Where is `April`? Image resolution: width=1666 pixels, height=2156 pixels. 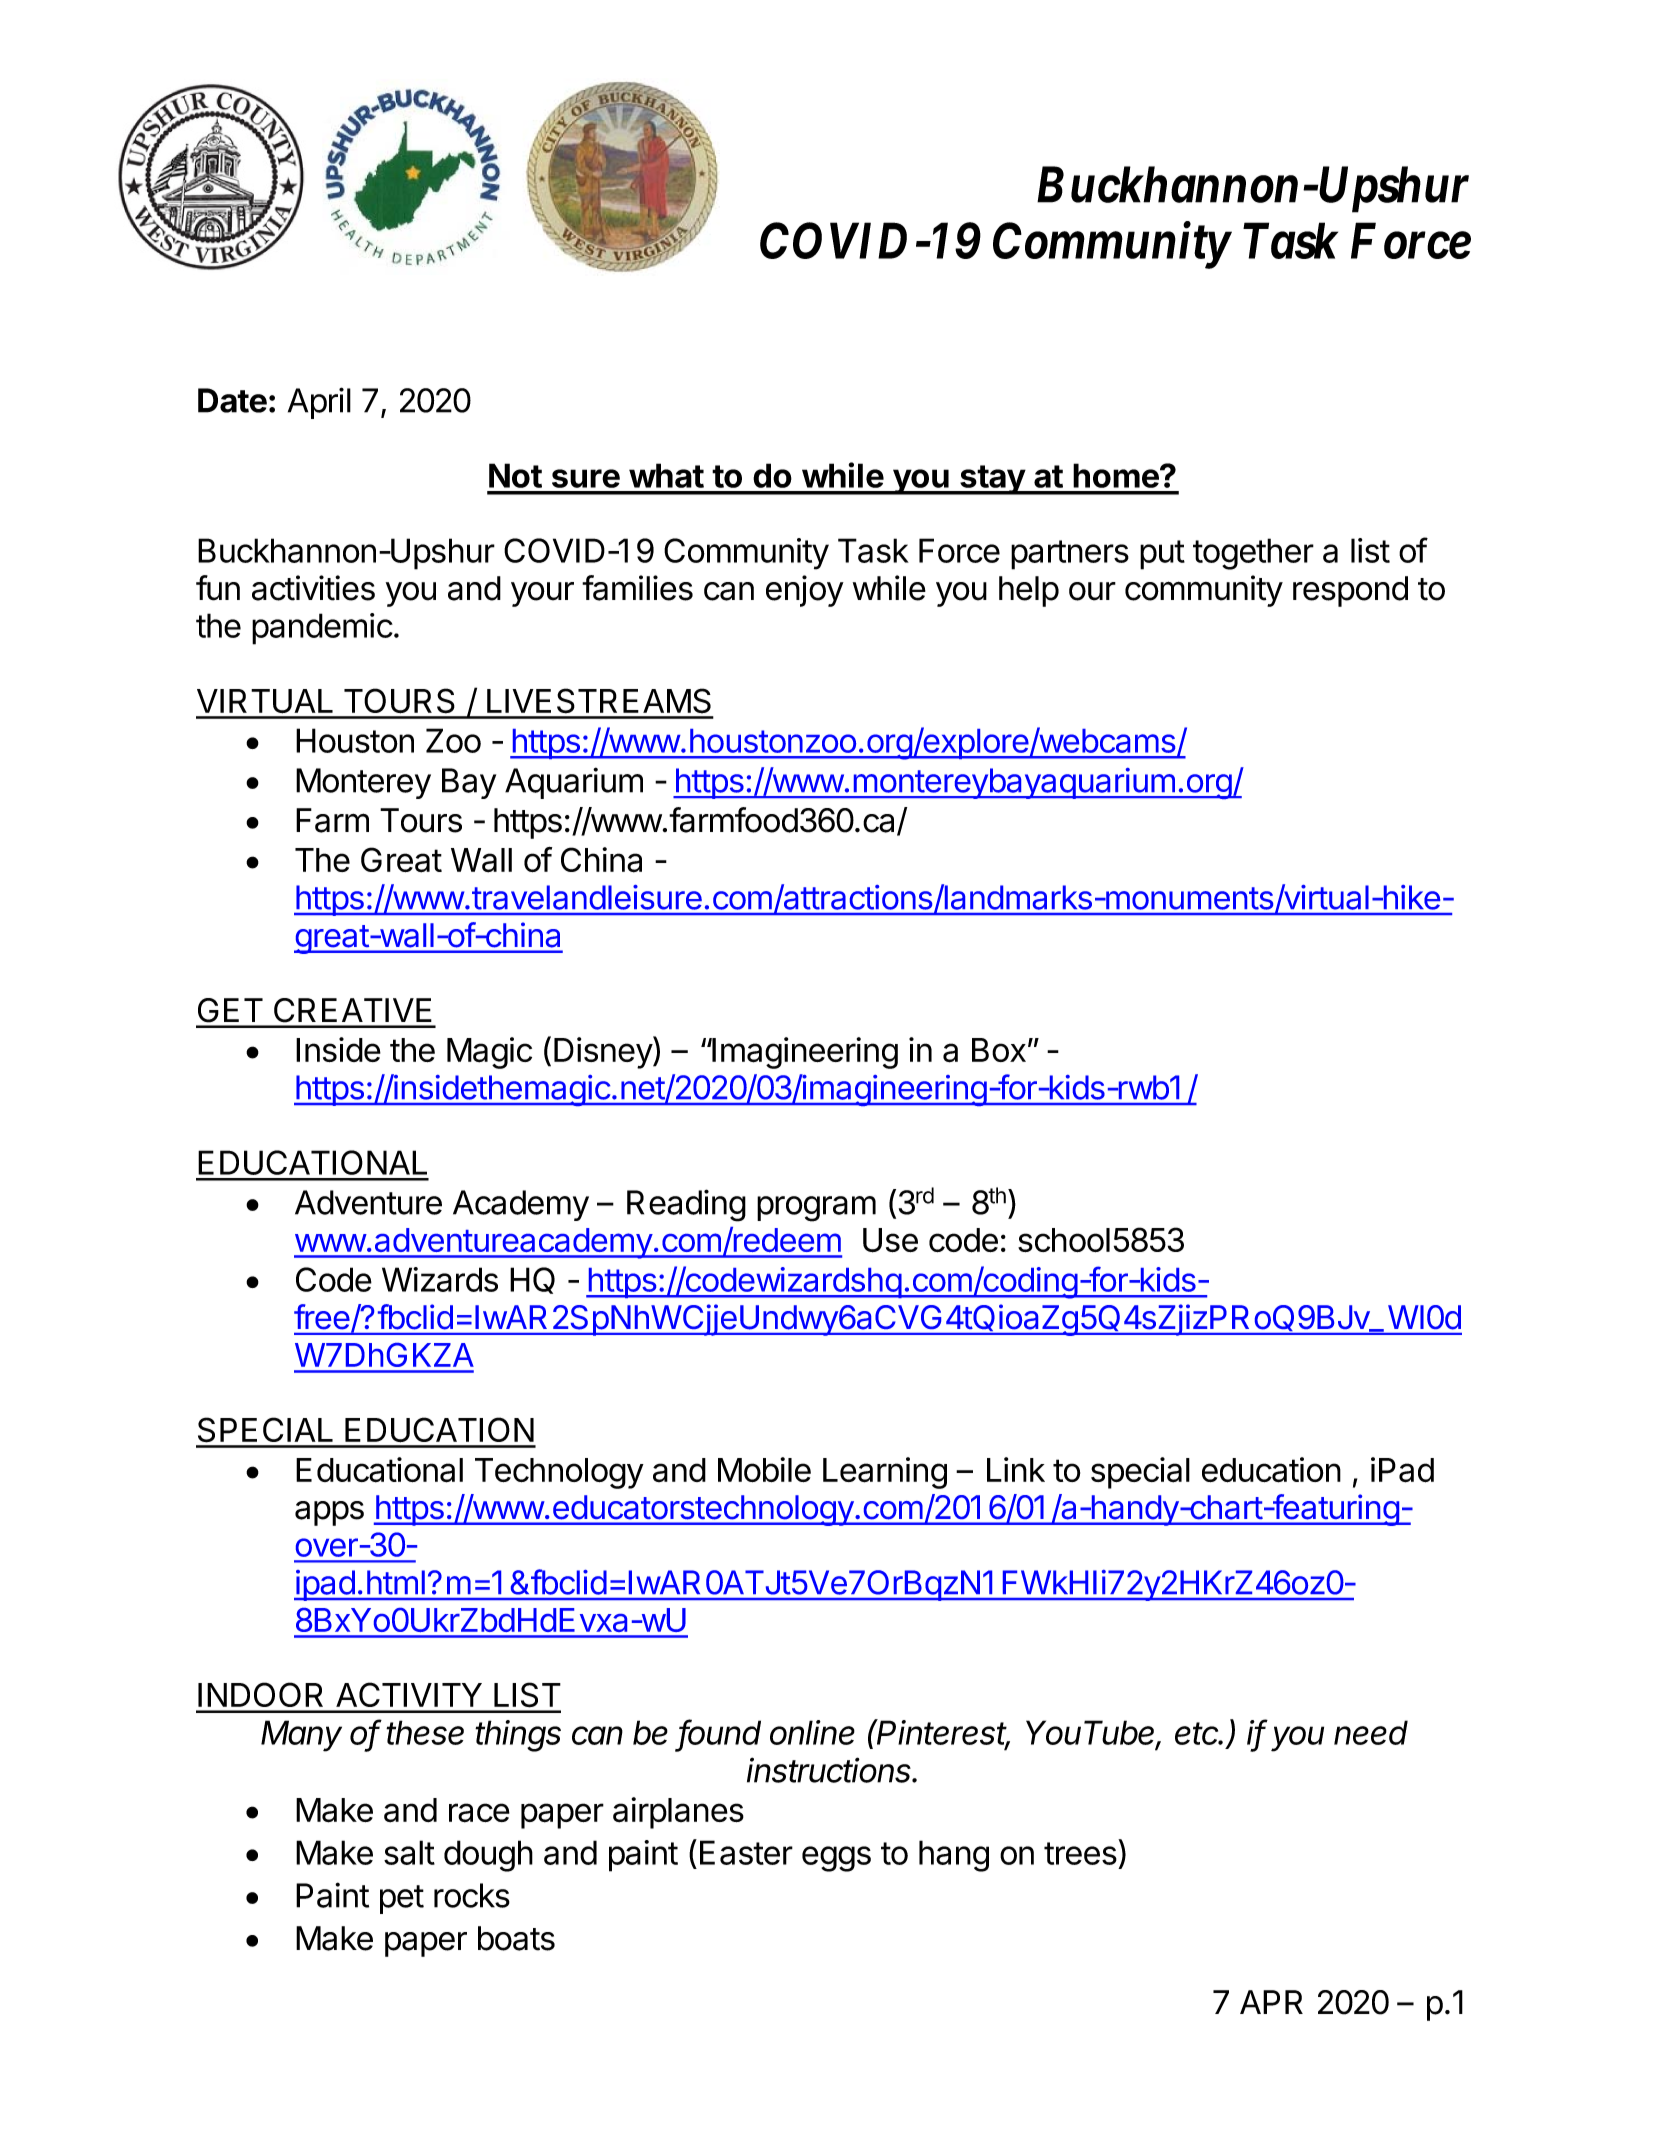 April is located at coordinates (319, 403).
